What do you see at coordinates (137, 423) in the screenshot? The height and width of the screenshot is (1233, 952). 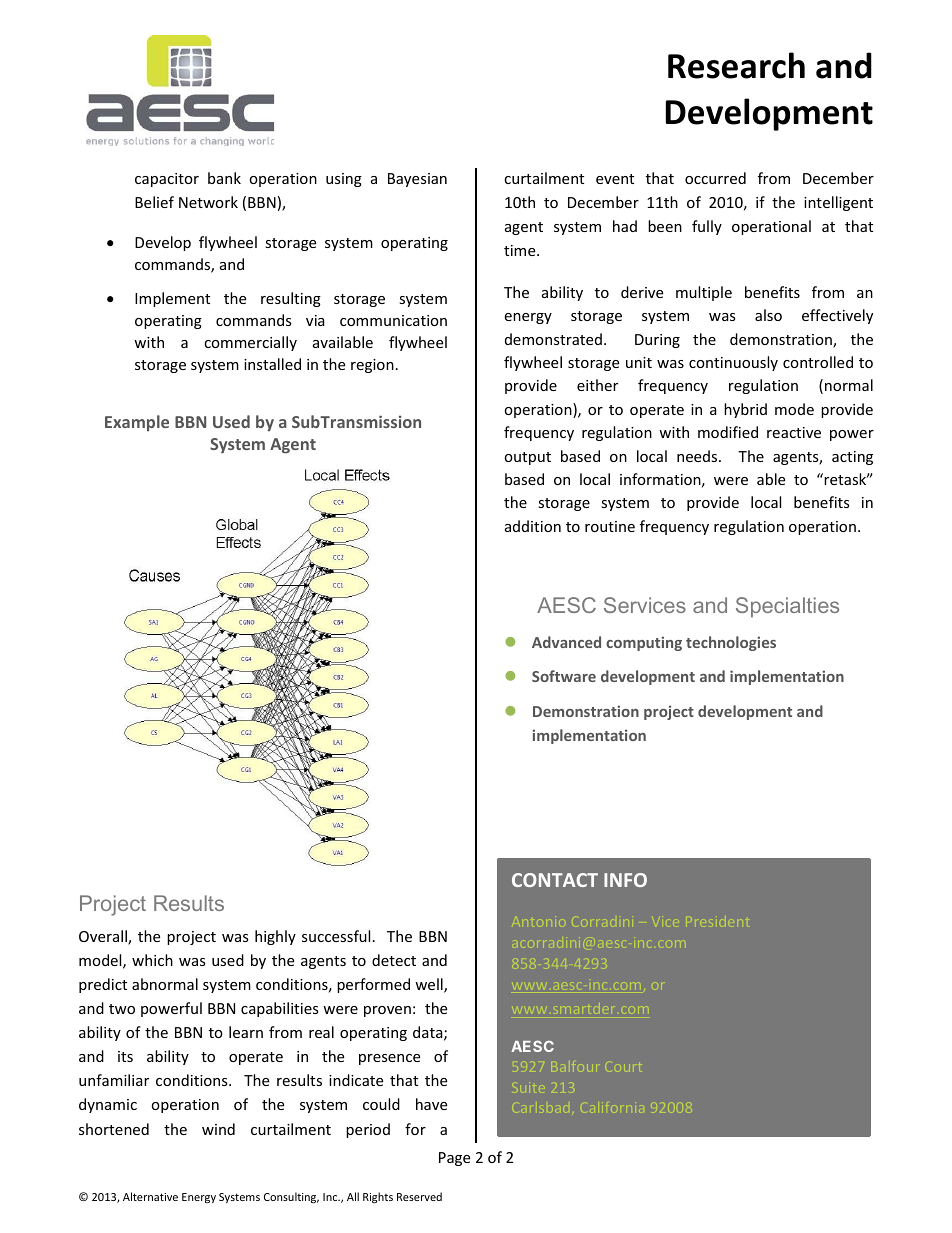 I see `Example` at bounding box center [137, 423].
